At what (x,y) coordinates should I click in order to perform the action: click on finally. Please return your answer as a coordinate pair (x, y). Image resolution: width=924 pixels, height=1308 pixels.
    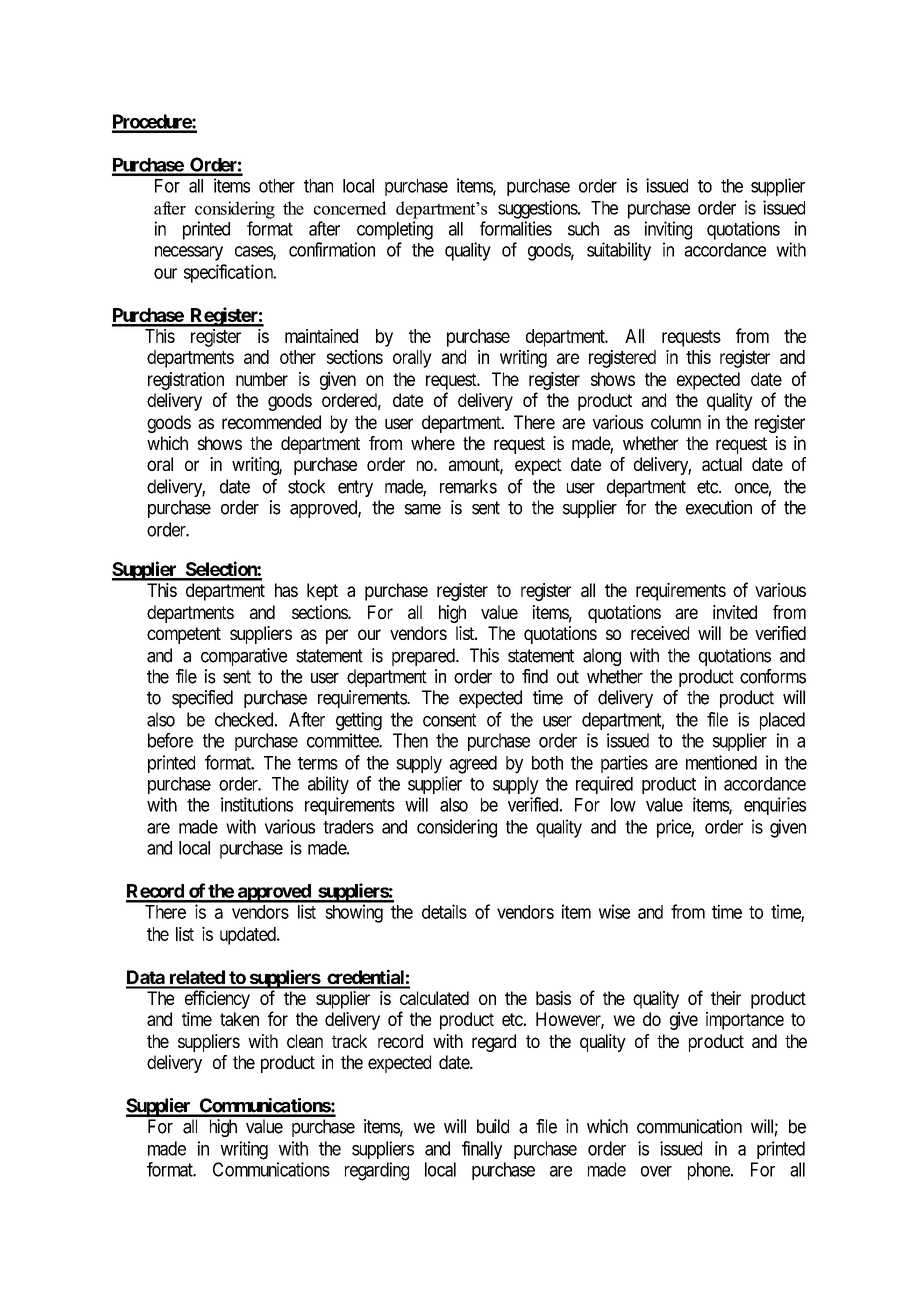
    Looking at the image, I should click on (482, 1150).
